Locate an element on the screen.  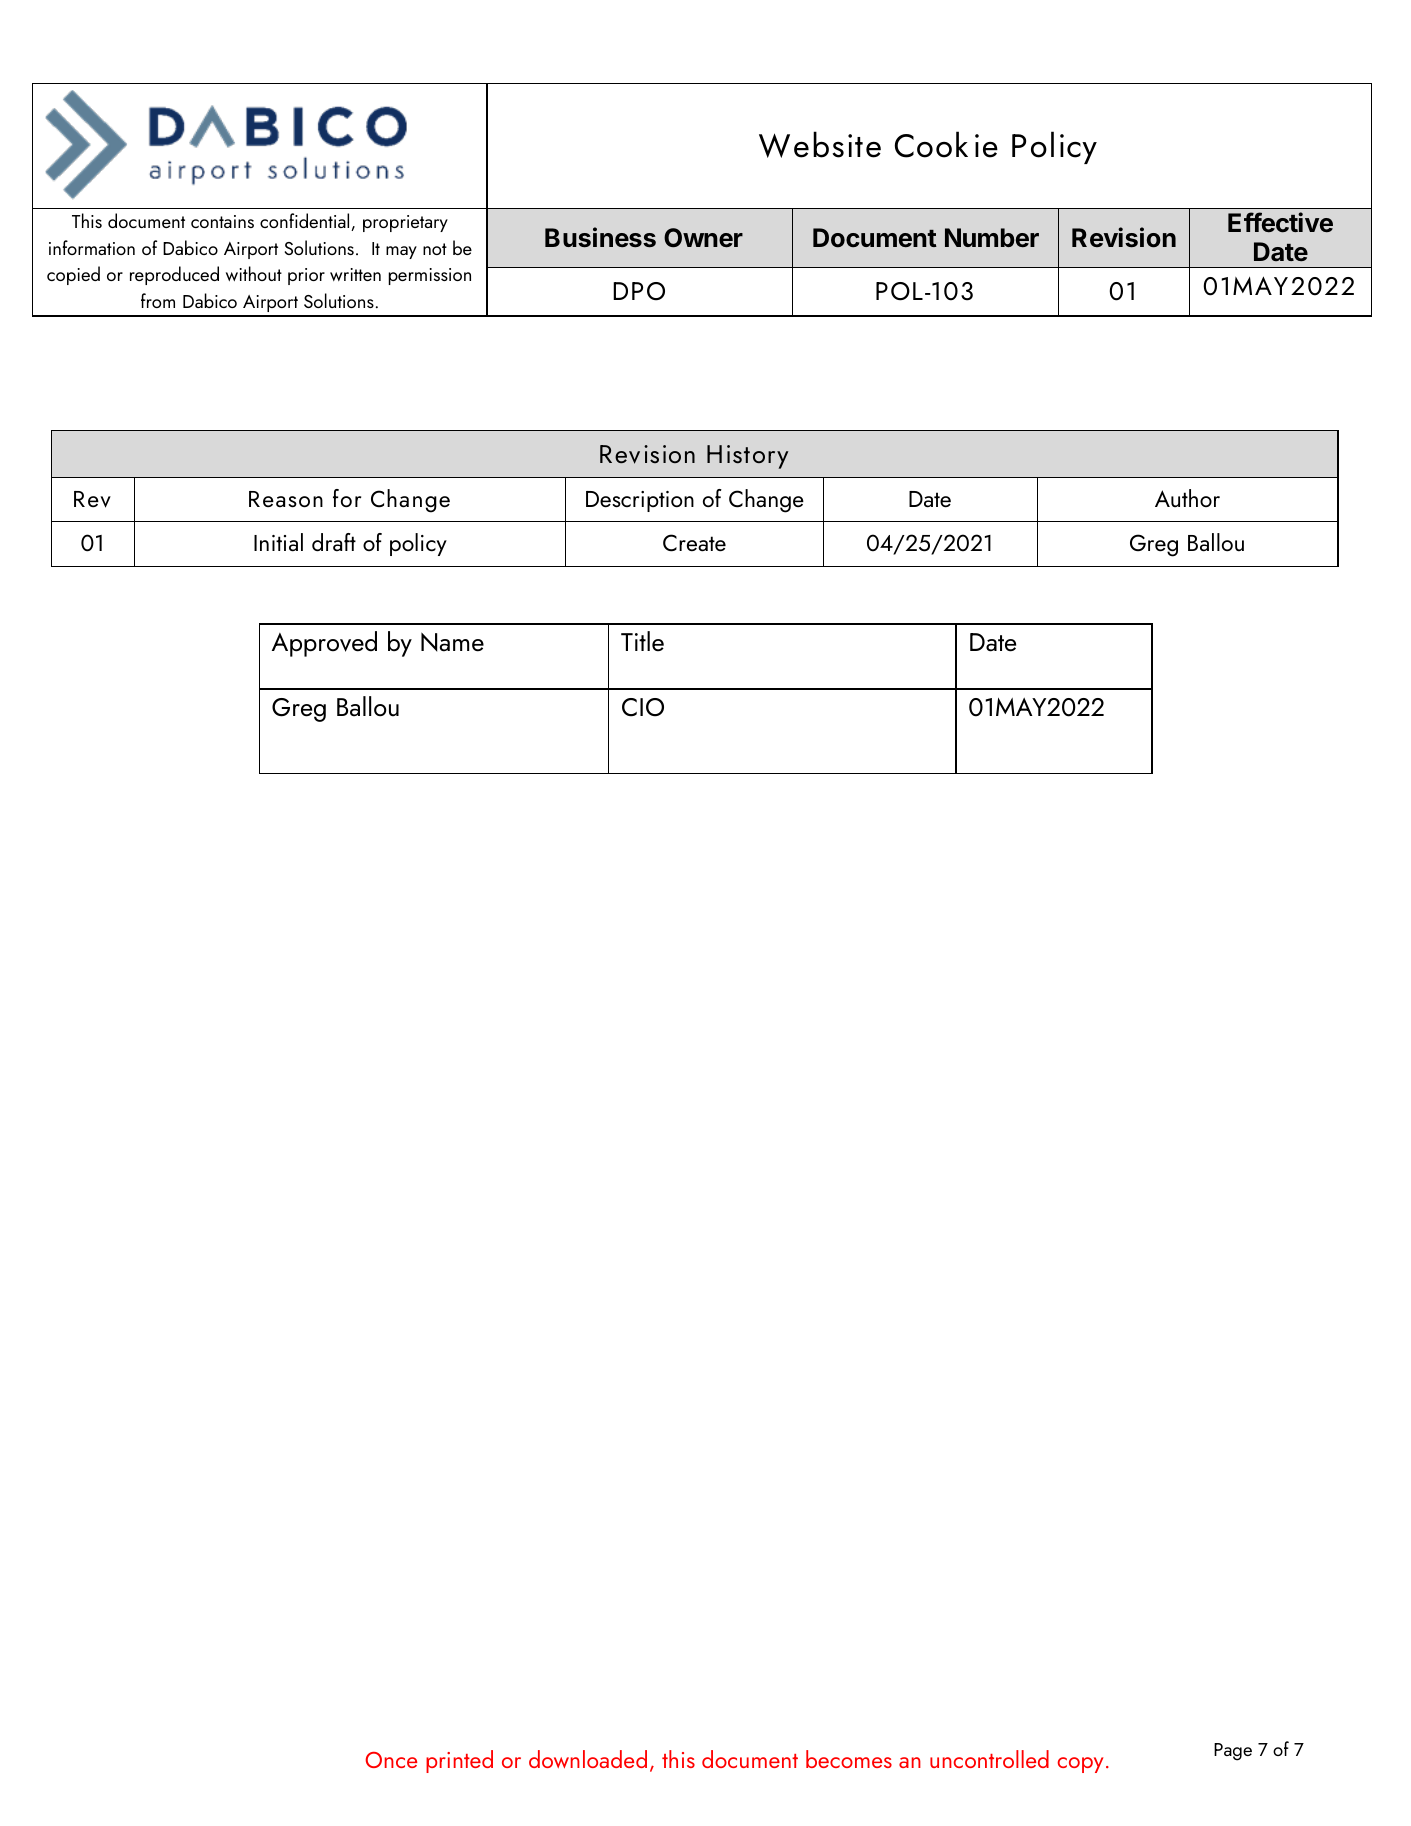
contains is located at coordinates (222, 221).
